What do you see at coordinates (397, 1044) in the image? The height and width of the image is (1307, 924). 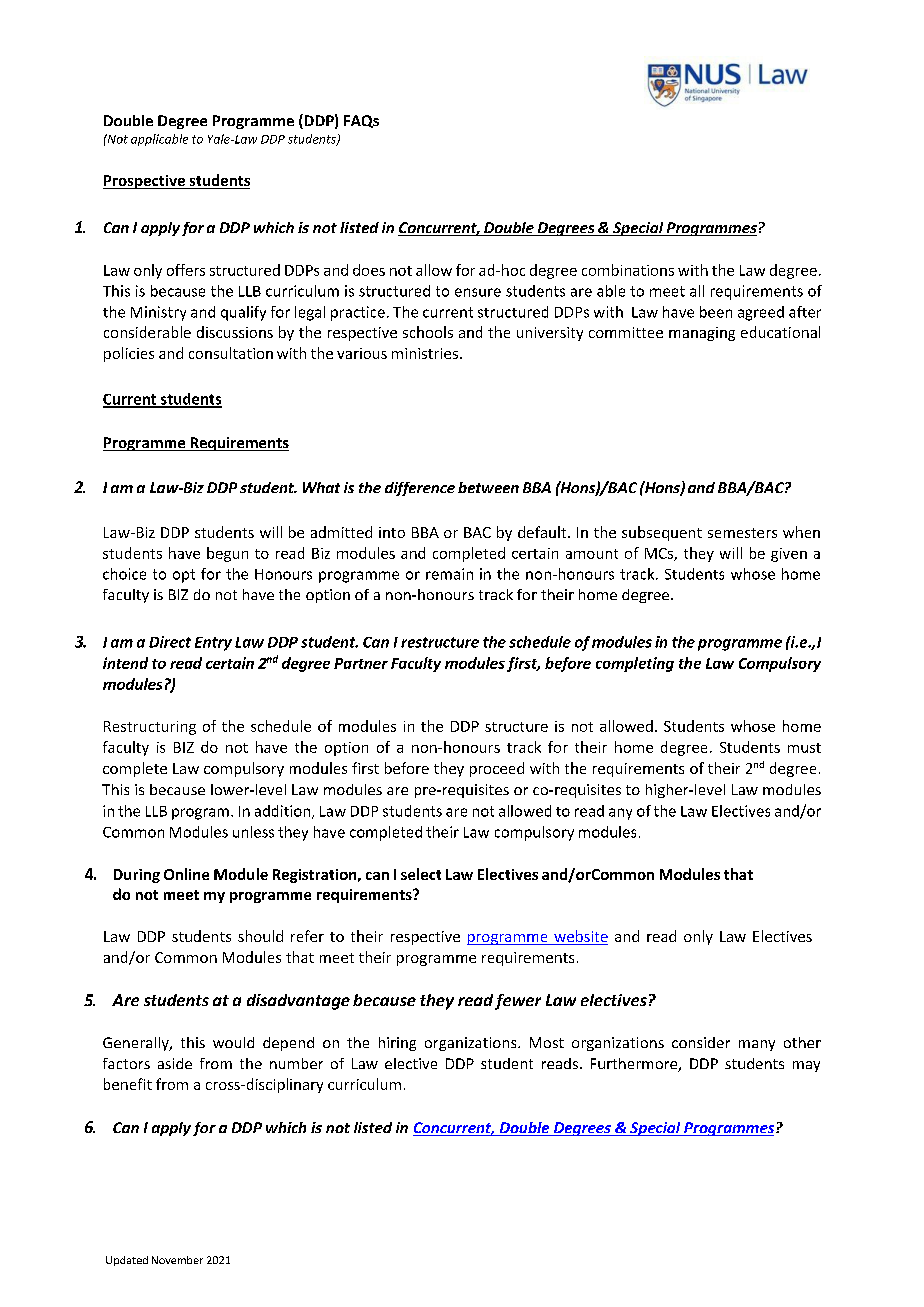 I see `hiring` at bounding box center [397, 1044].
